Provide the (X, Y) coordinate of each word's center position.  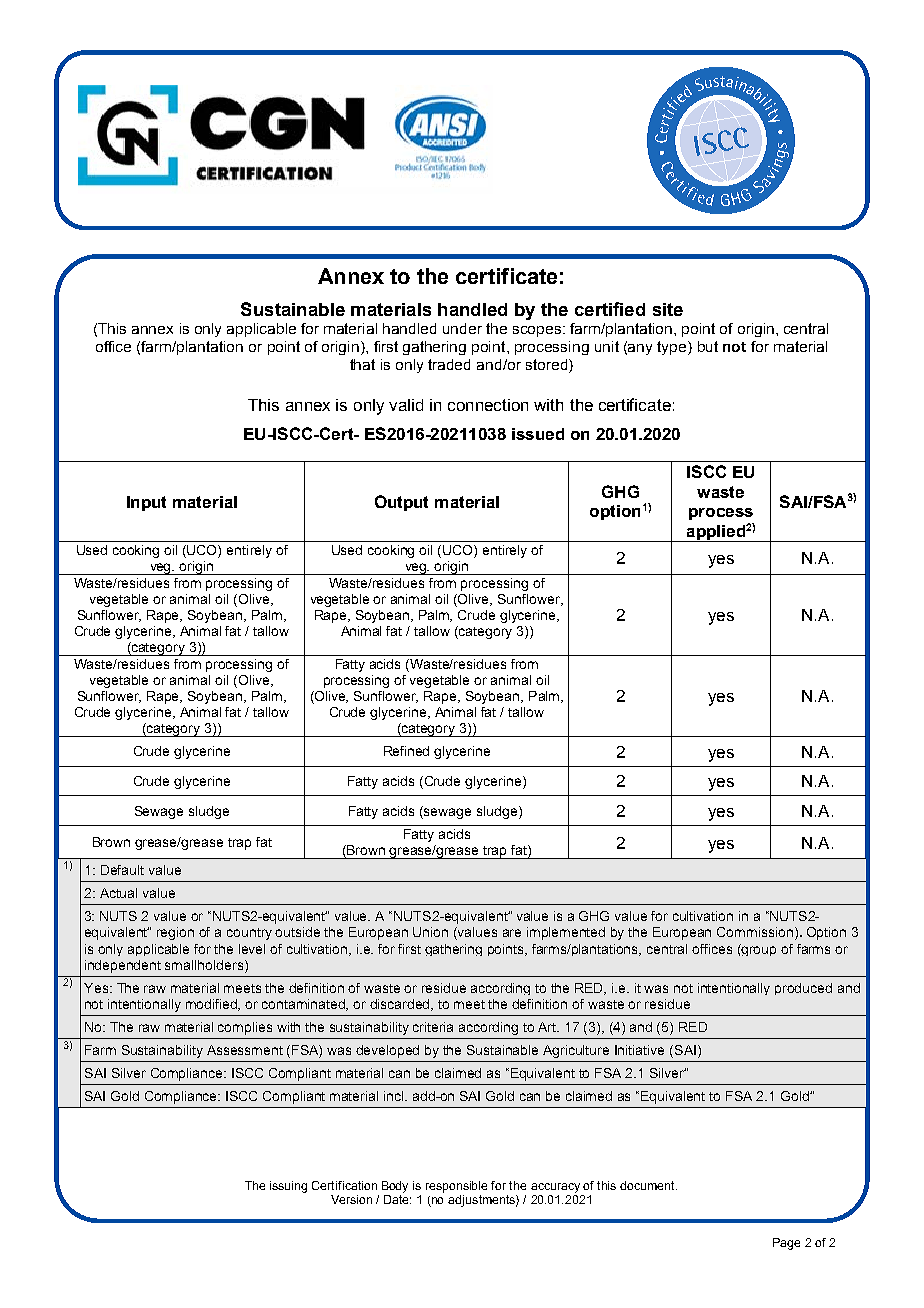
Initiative (639, 1050)
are (512, 933)
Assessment (245, 1050)
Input (146, 503)
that (362, 364)
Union (430, 932)
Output (401, 503)
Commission (756, 933)
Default (122, 870)
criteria (433, 1027)
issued (538, 434)
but (708, 346)
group (758, 950)
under (462, 328)
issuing (288, 1187)
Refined (406, 751)
